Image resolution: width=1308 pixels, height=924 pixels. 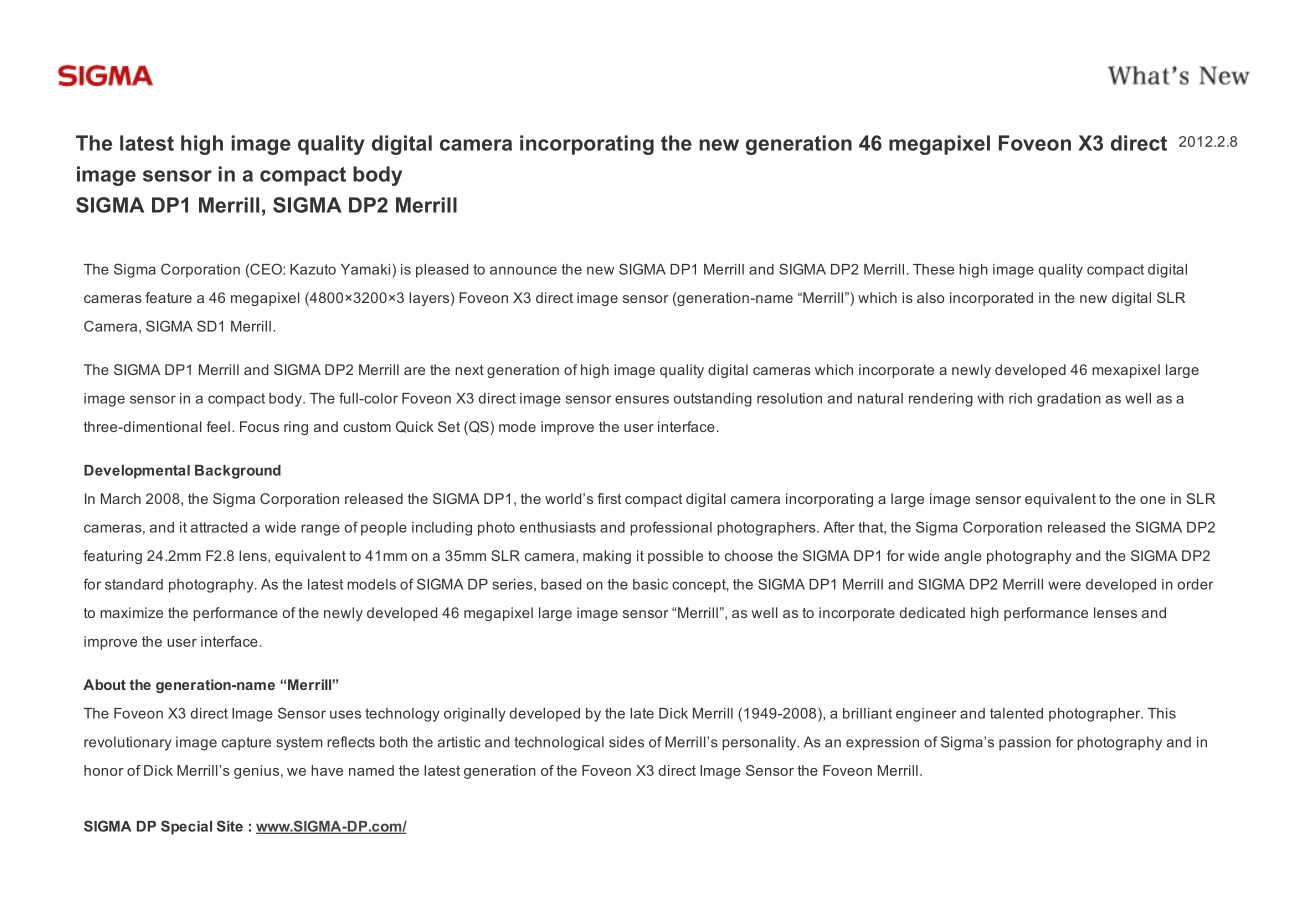 What do you see at coordinates (1025, 743) in the screenshot?
I see `passion` at bounding box center [1025, 743].
